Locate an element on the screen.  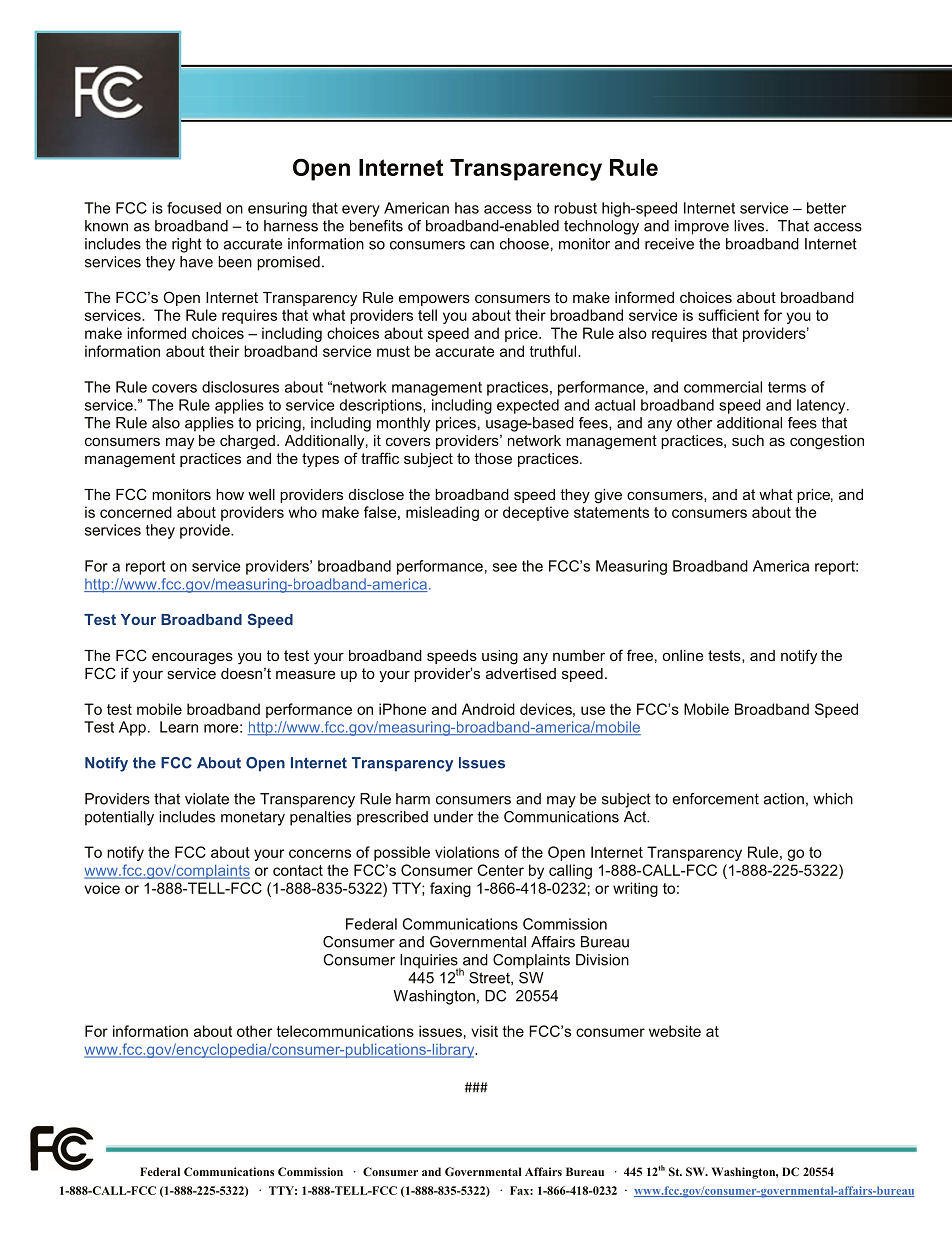
enforcement is located at coordinates (716, 799).
